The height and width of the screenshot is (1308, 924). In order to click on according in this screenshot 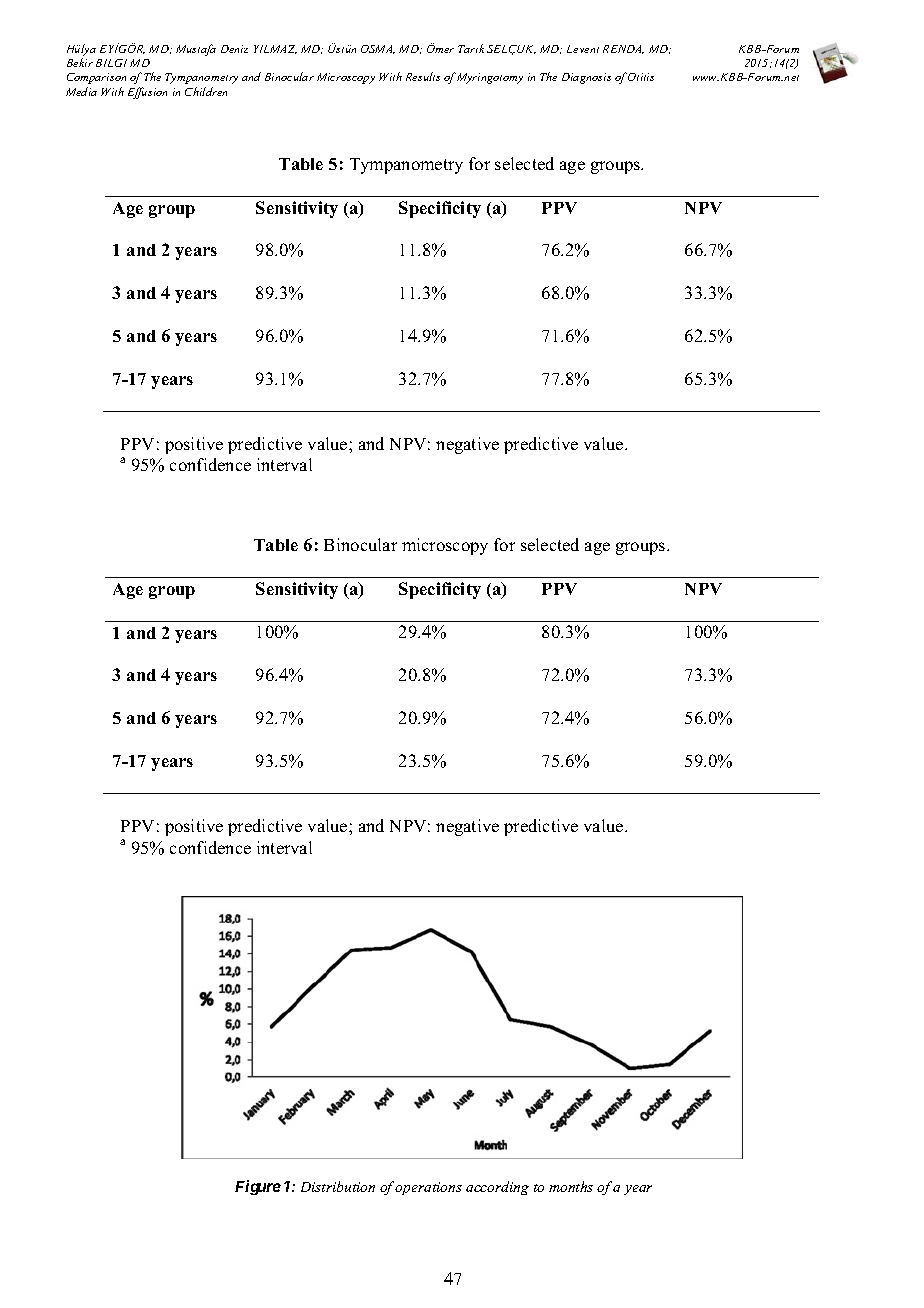, I will do `click(497, 1188)`.
